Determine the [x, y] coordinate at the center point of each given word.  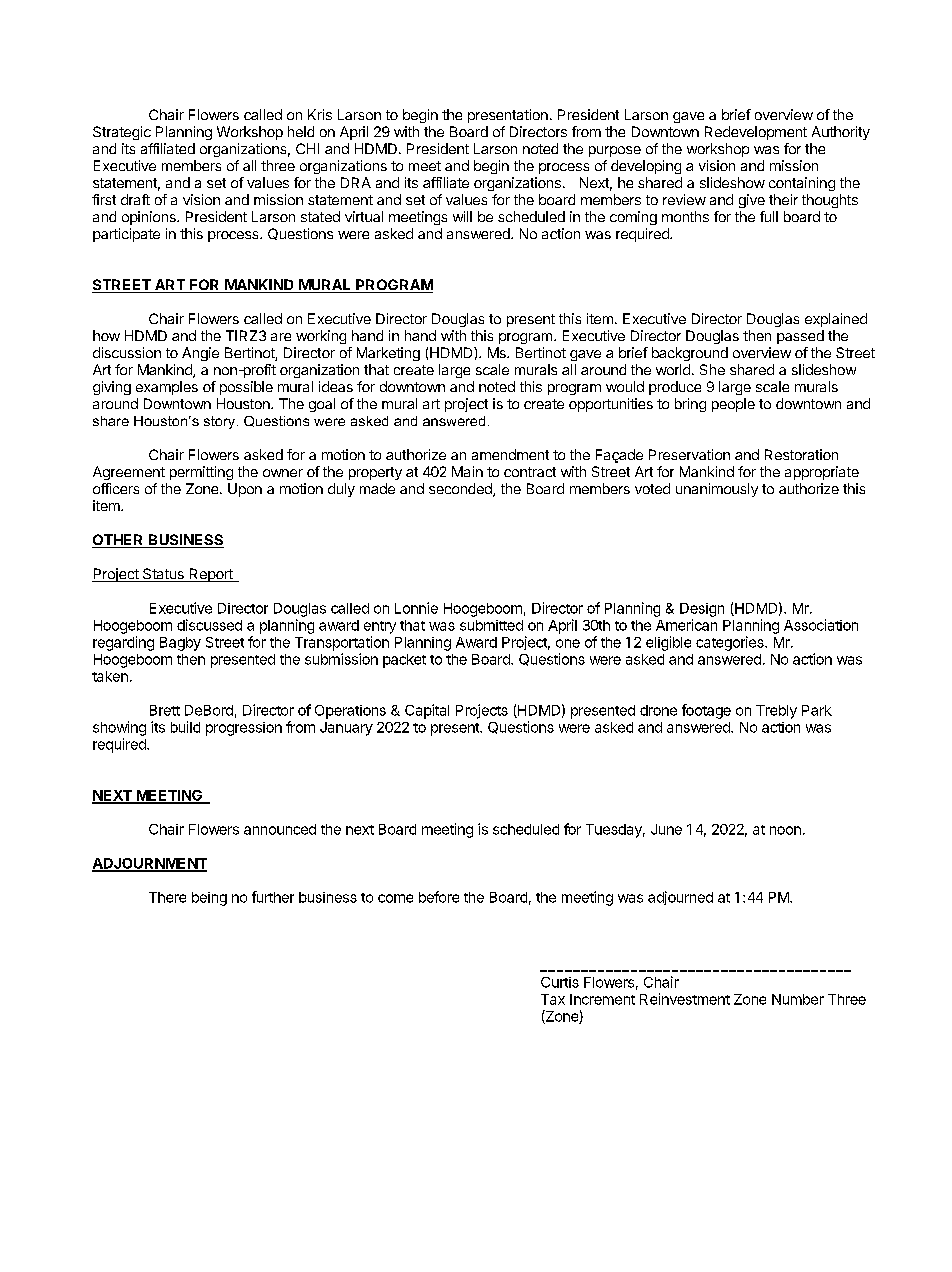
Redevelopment [756, 133]
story [221, 422]
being [209, 899]
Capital [427, 711]
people [733, 405]
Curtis [560, 982]
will [462, 216]
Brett [165, 710]
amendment [510, 454]
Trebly [776, 712]
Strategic [122, 133]
